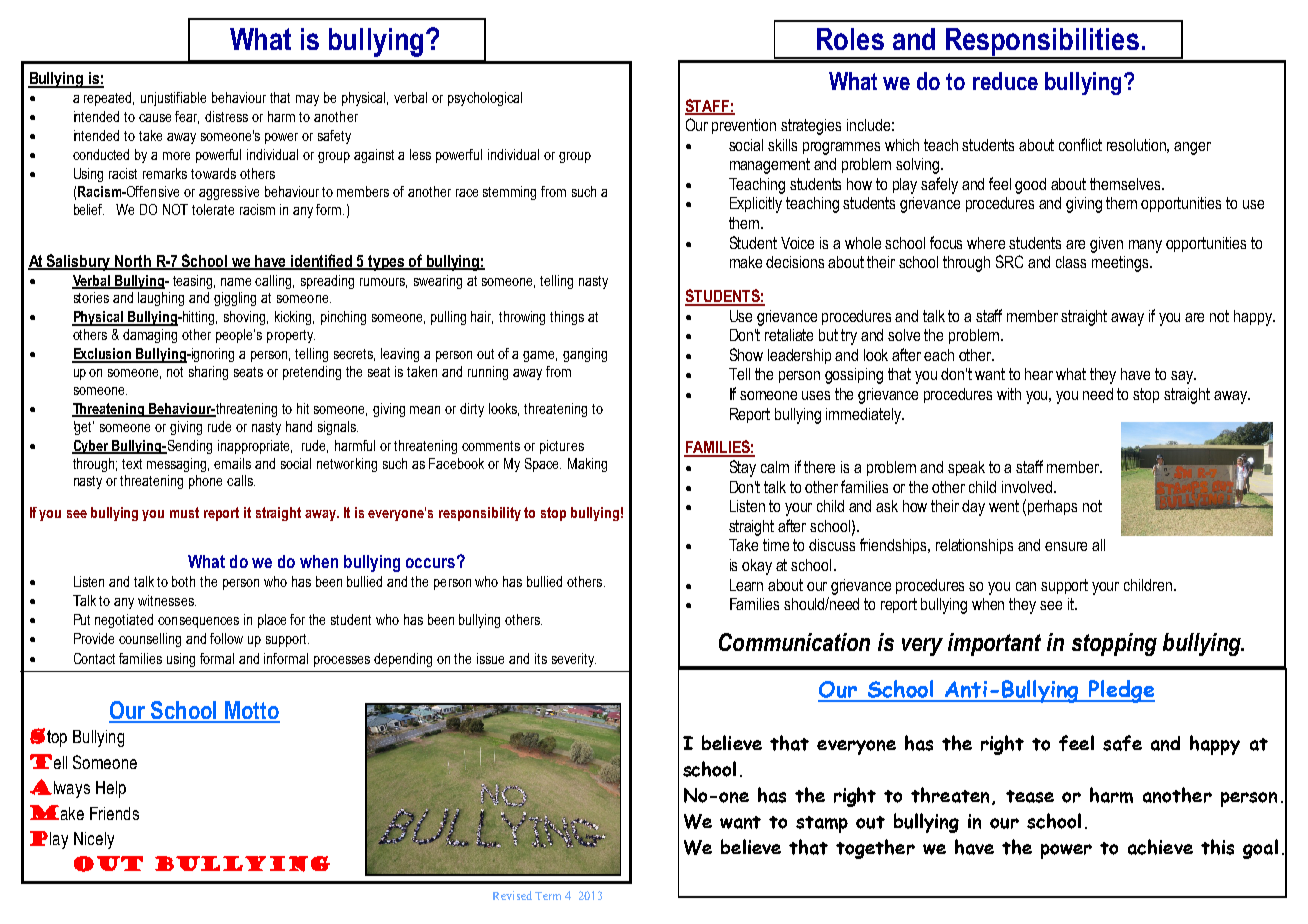  Describe the element at coordinates (744, 126) in the document. I see `prevention` at that location.
